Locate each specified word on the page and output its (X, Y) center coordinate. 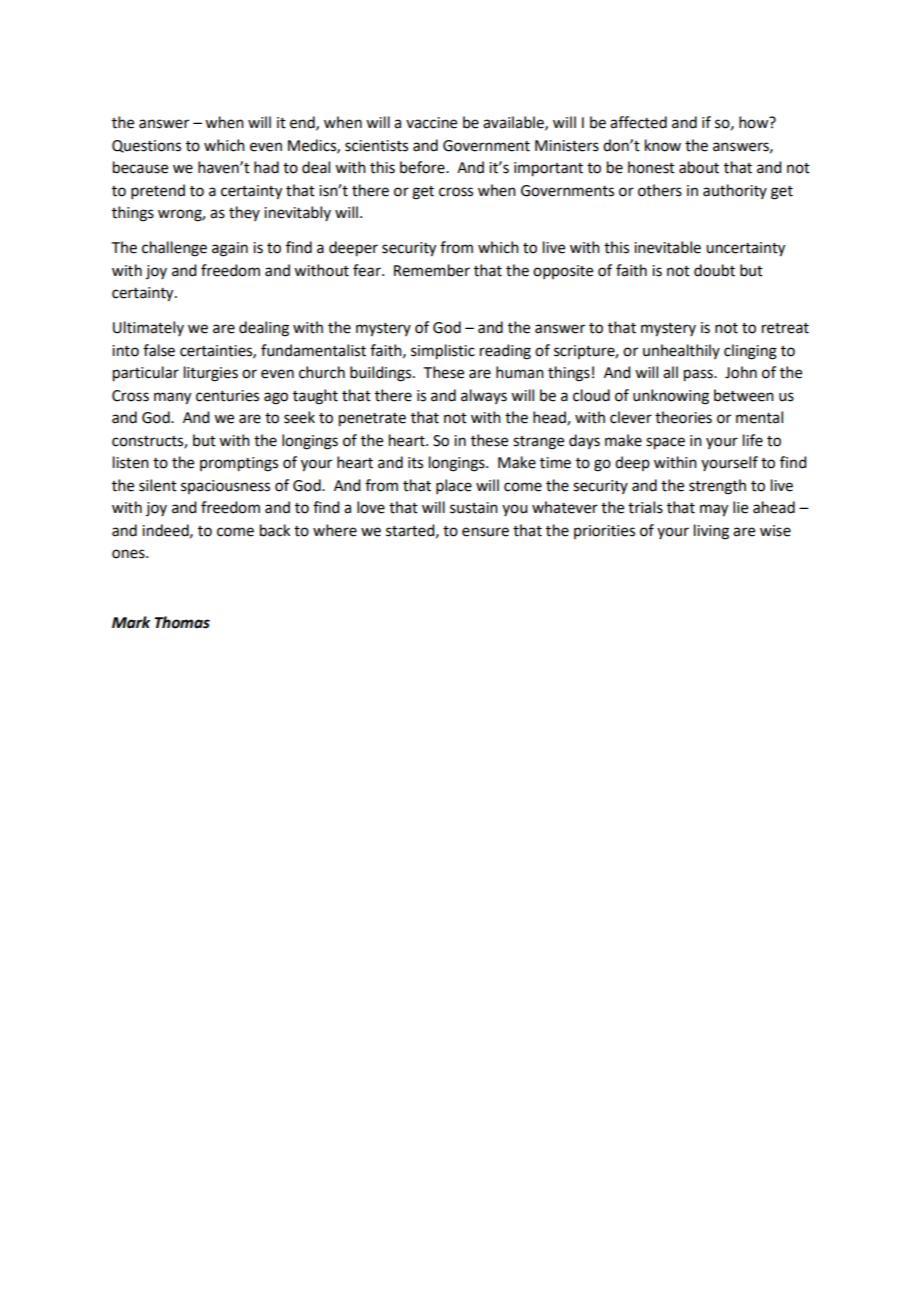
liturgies (211, 374)
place (454, 486)
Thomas (182, 622)
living (711, 532)
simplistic (443, 352)
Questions (146, 146)
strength (717, 487)
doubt (714, 270)
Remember (432, 270)
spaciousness (225, 487)
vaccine (431, 123)
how (755, 122)
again (230, 249)
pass (699, 375)
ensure (485, 532)
